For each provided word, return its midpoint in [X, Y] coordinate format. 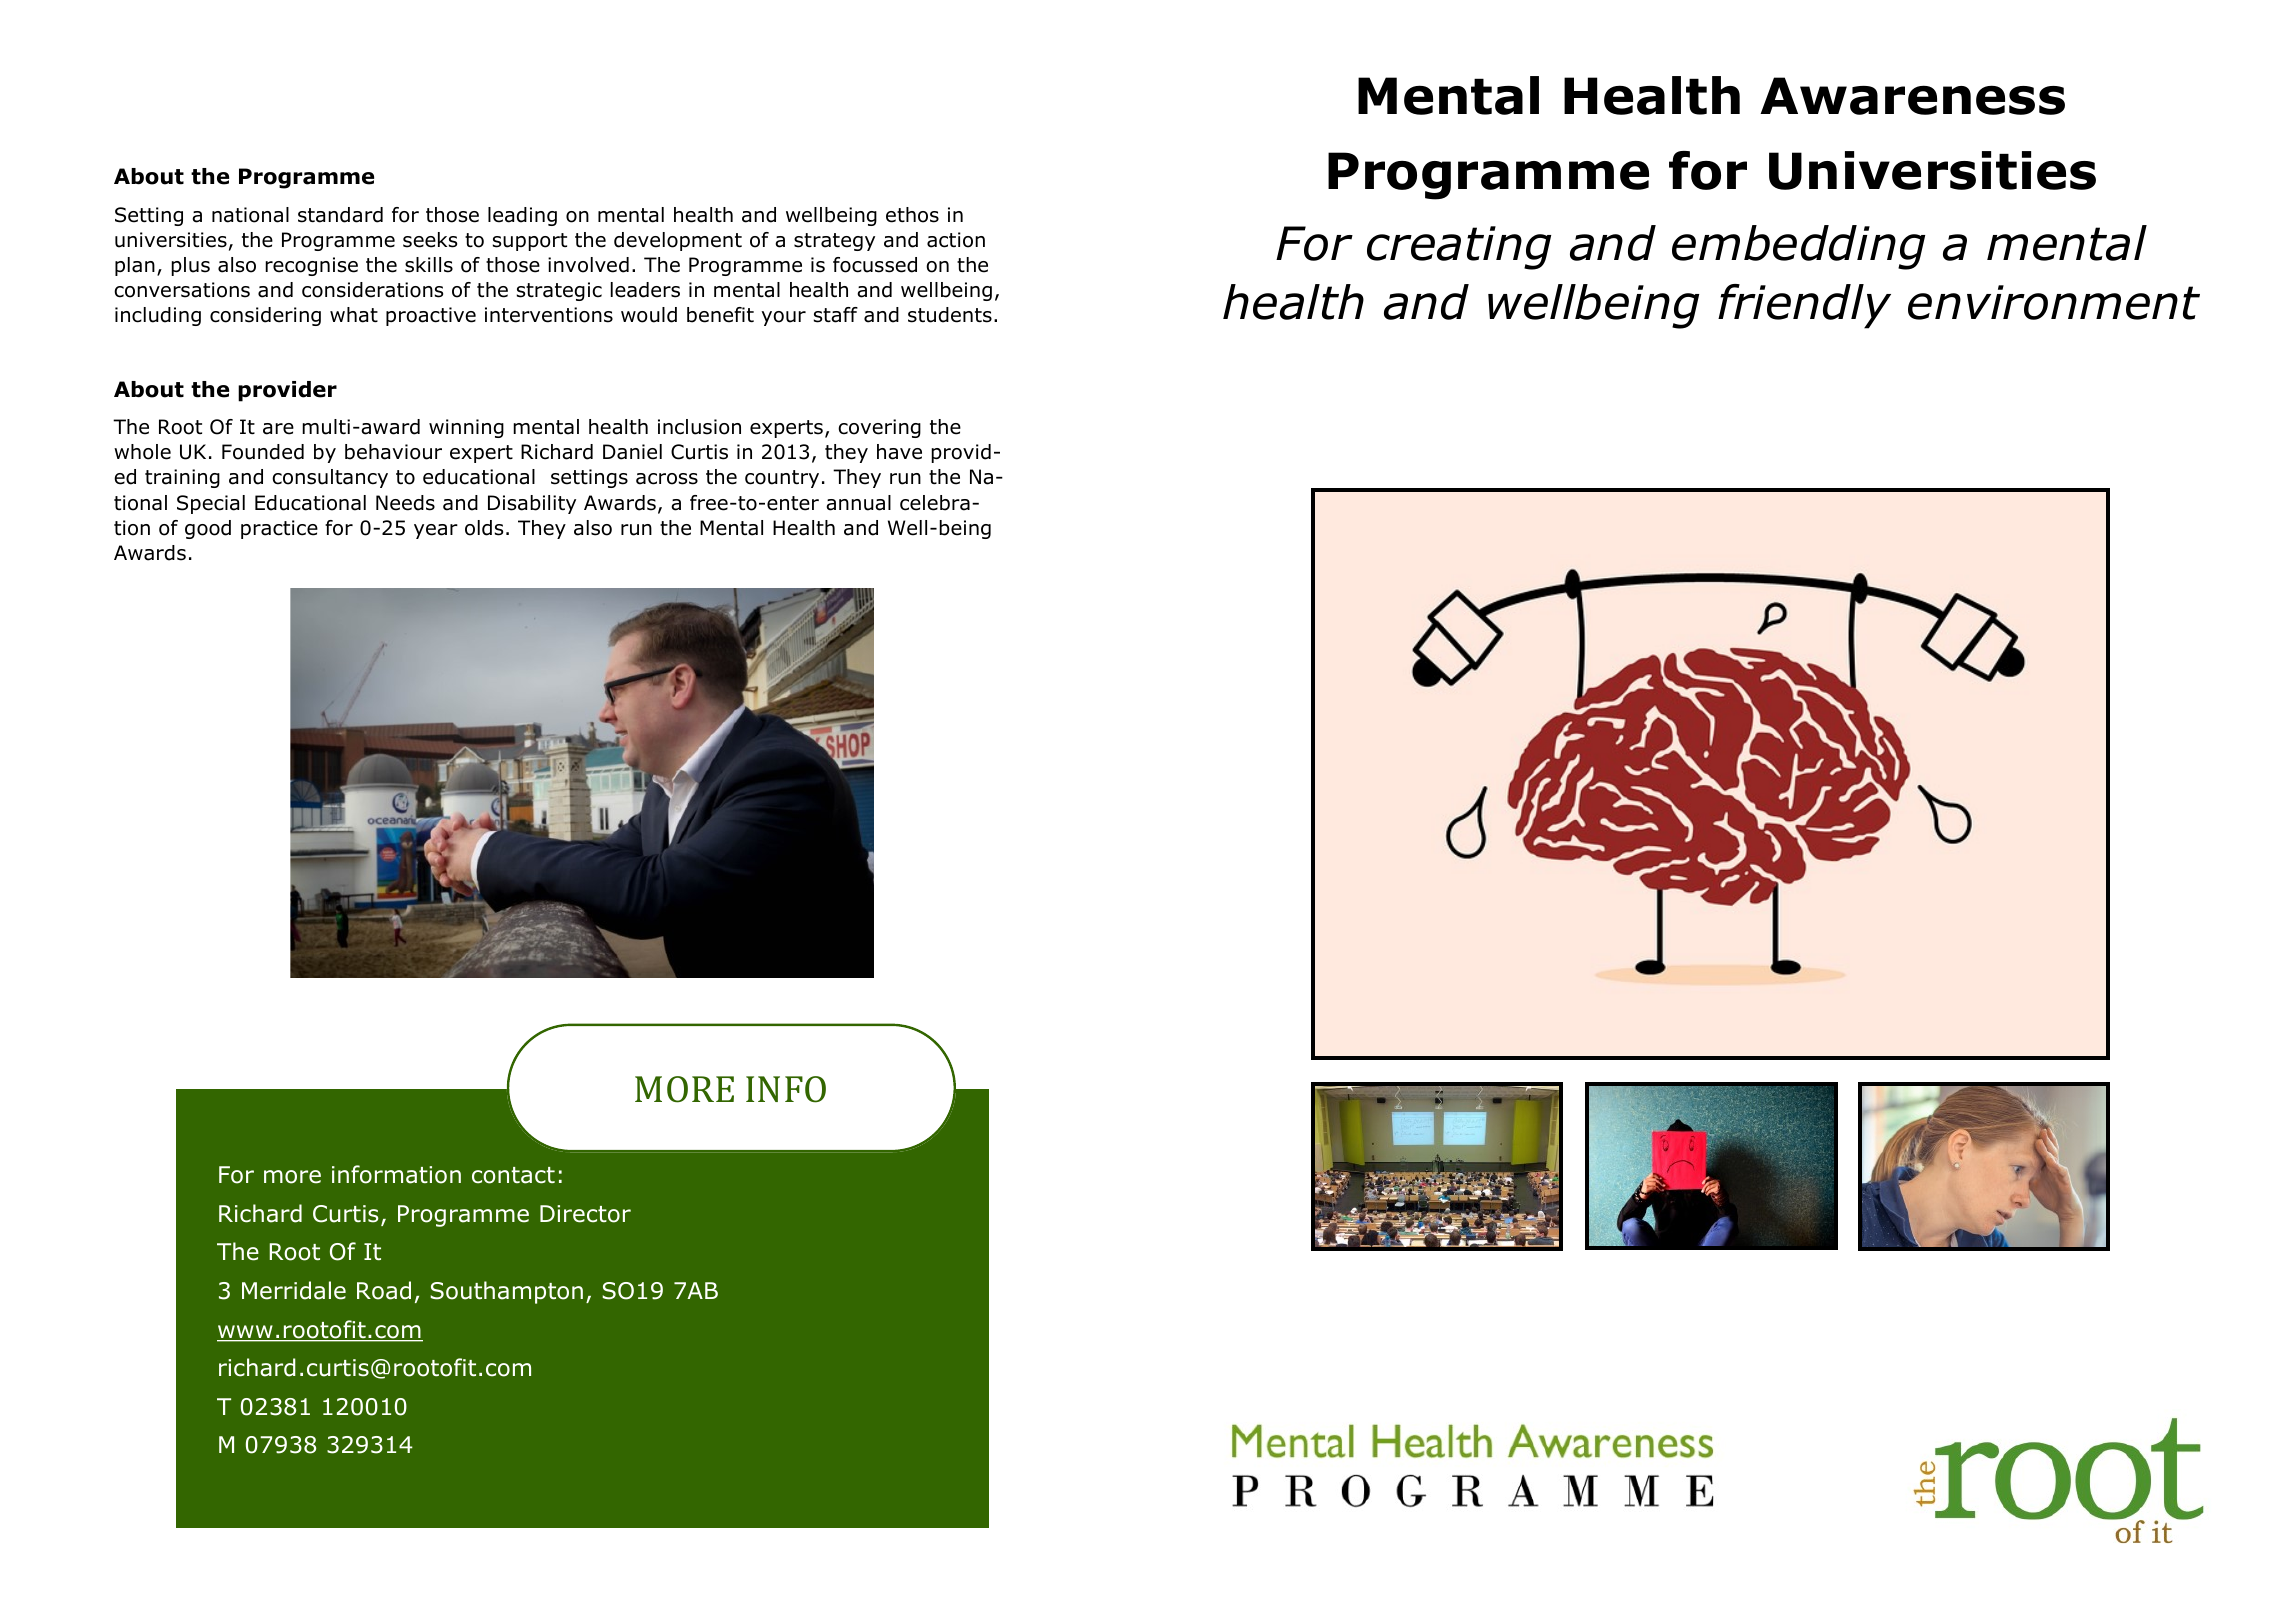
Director [585, 1214]
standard [340, 215]
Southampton [506, 1292]
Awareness [1912, 96]
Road [384, 1290]
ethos [912, 215]
